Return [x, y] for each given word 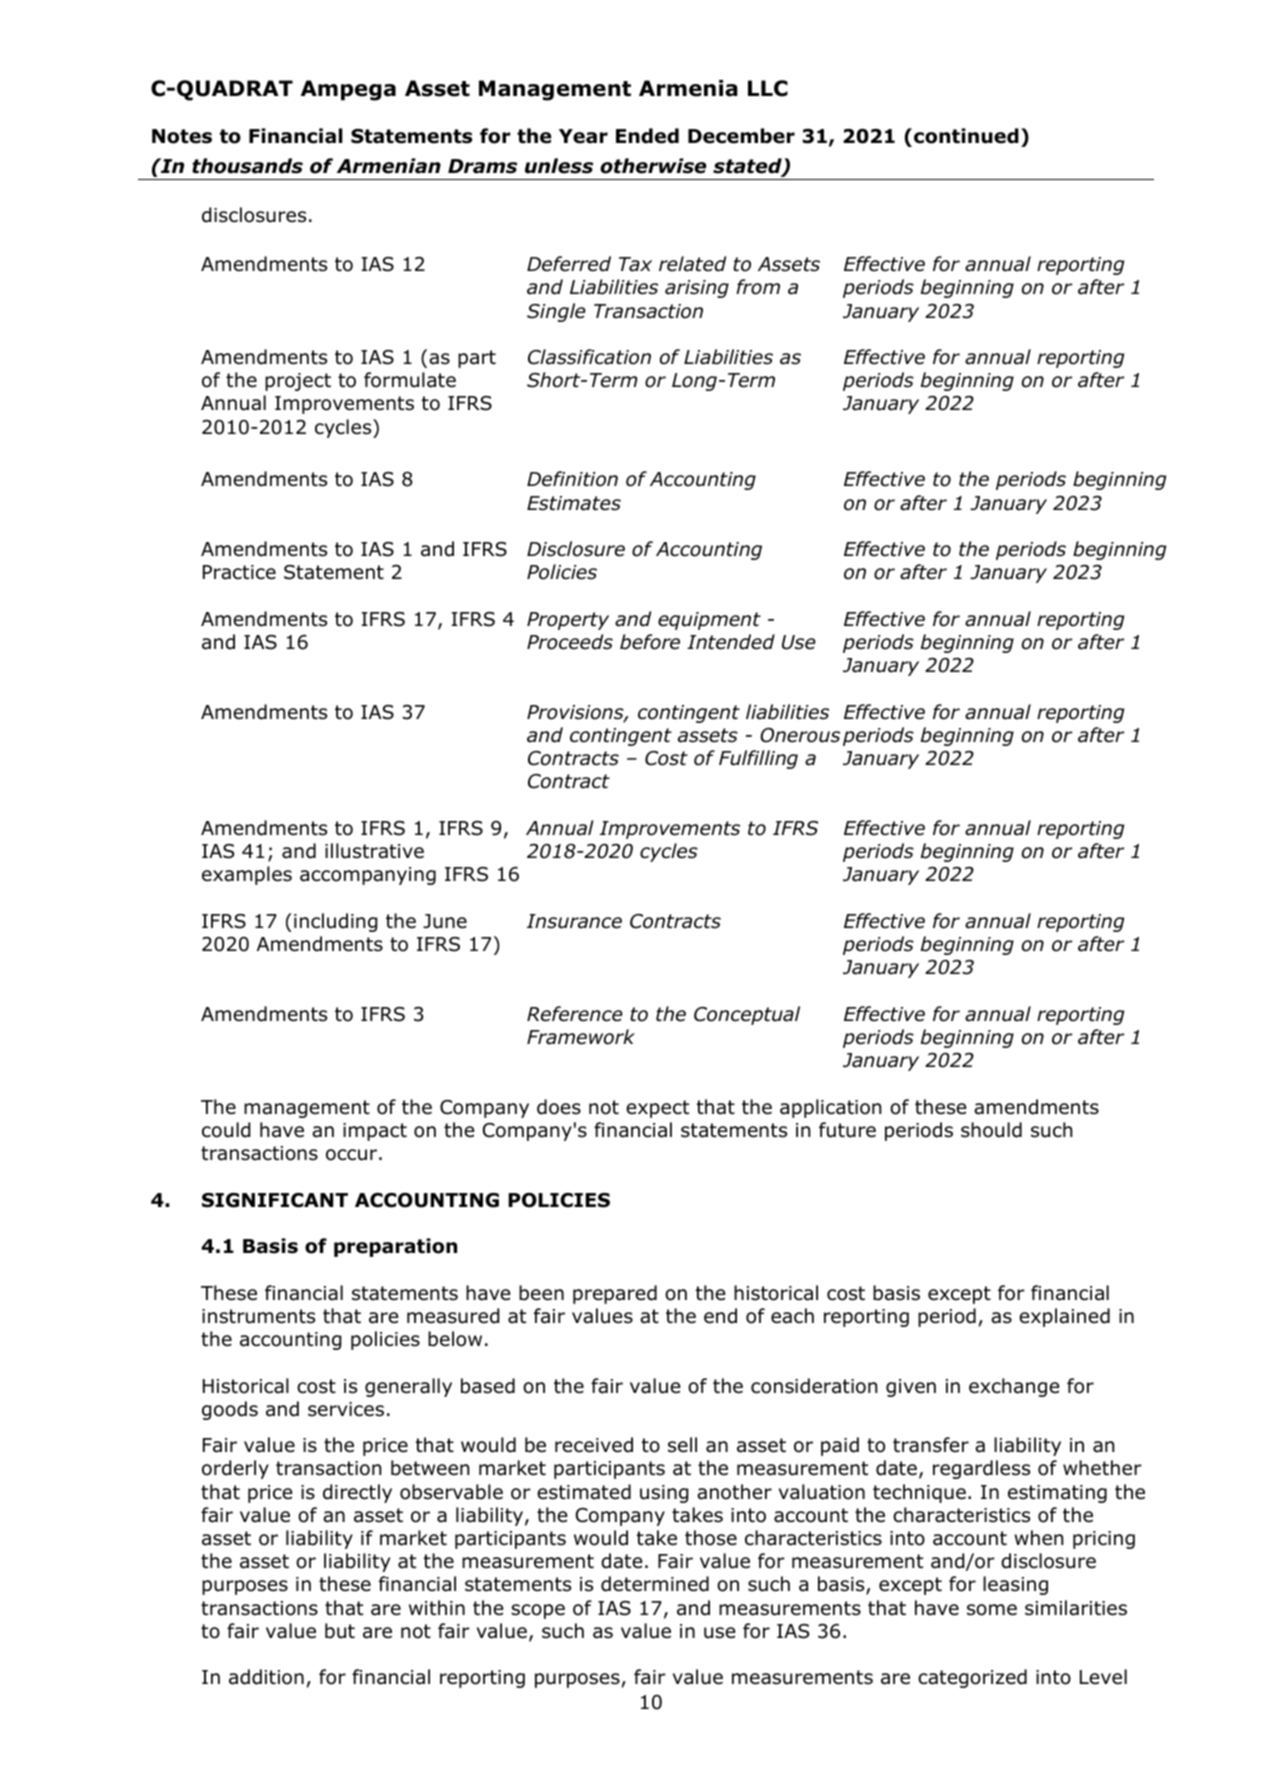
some [992, 1610]
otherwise [653, 166]
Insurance [574, 921]
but [340, 1631]
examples [247, 875]
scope [538, 1611]
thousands [247, 166]
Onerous [800, 735]
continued [966, 136]
